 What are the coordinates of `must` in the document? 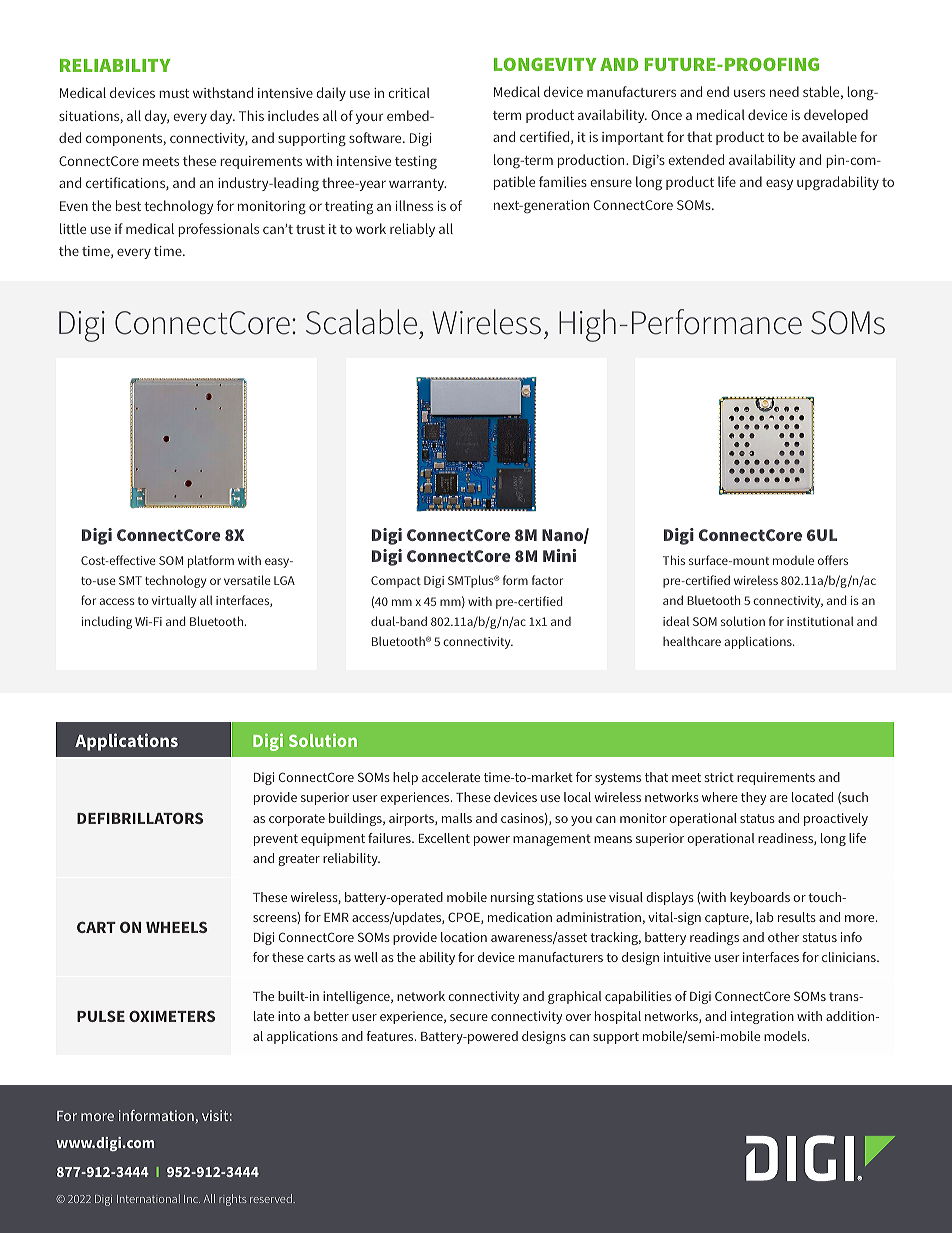 It's located at (174, 93).
